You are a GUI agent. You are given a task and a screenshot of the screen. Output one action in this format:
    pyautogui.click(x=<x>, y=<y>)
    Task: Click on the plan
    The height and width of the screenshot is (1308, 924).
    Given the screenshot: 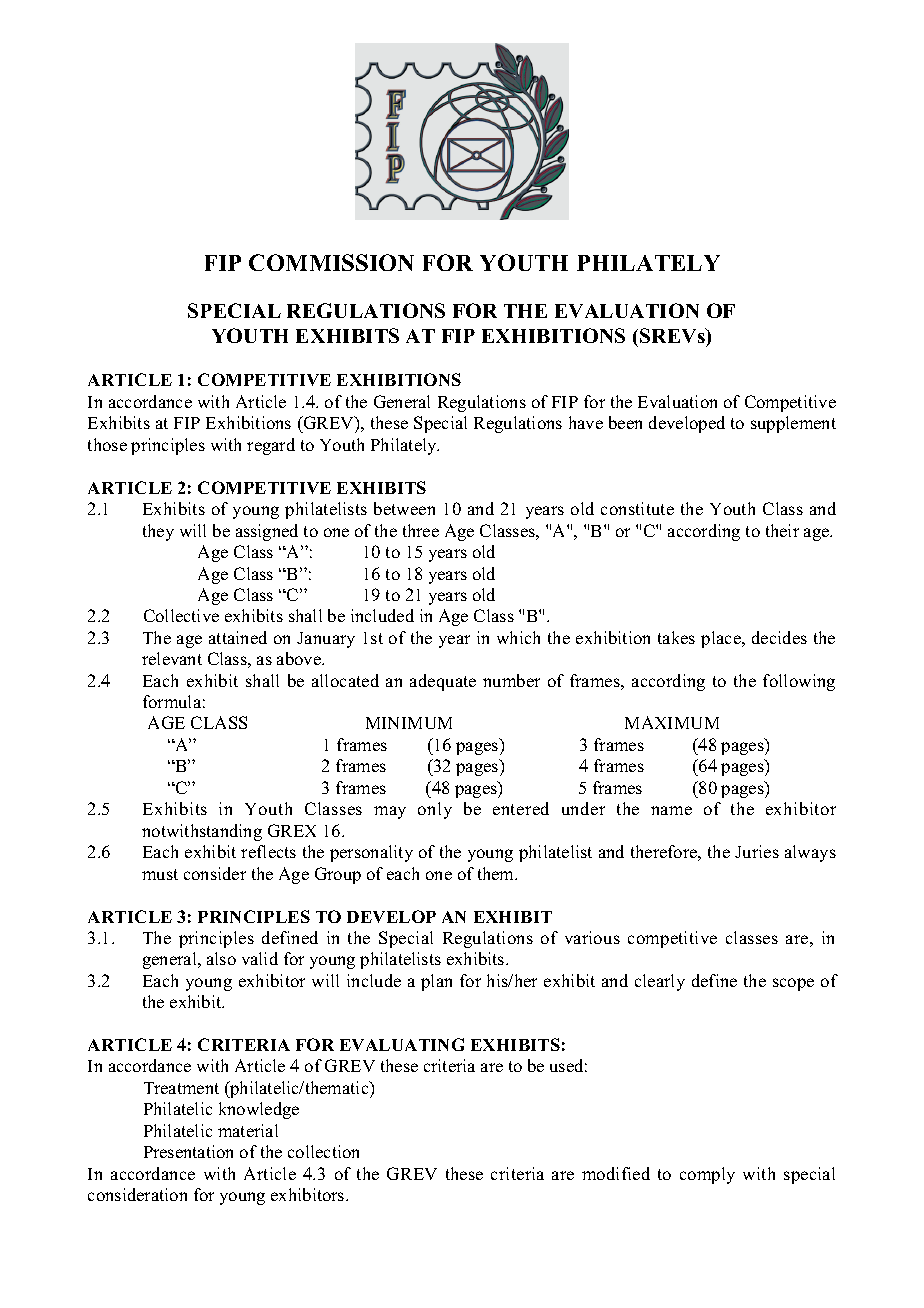 What is the action you would take?
    pyautogui.click(x=436, y=982)
